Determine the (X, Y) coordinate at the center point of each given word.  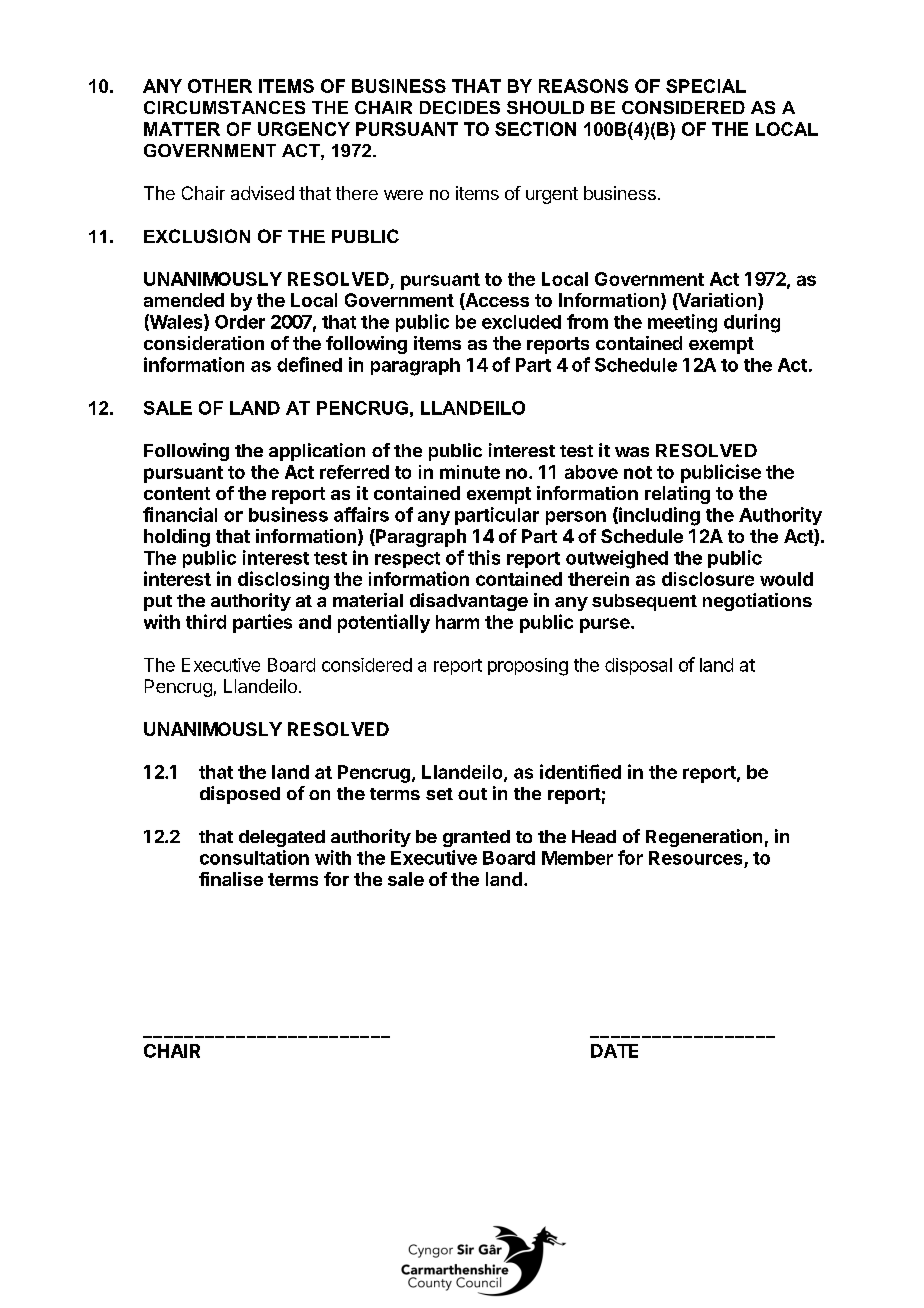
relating (677, 495)
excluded (521, 322)
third (206, 621)
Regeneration (704, 838)
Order (240, 322)
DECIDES (460, 107)
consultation (254, 857)
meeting (682, 323)
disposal (638, 666)
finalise (231, 879)
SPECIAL (706, 86)
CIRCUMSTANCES (224, 107)
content (177, 493)
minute (470, 472)
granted (476, 838)
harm (457, 622)
